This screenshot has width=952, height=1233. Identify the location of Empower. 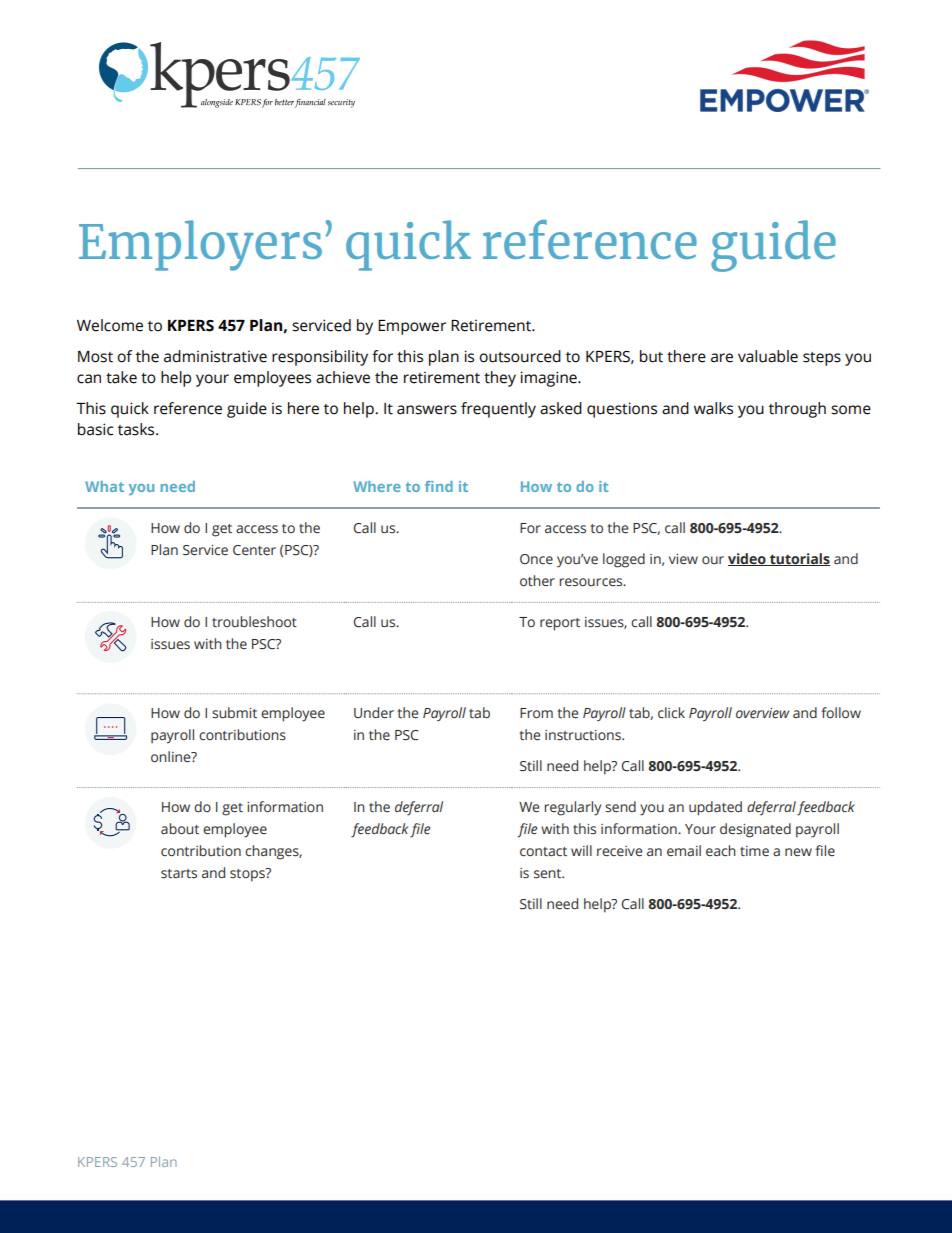
(412, 327).
